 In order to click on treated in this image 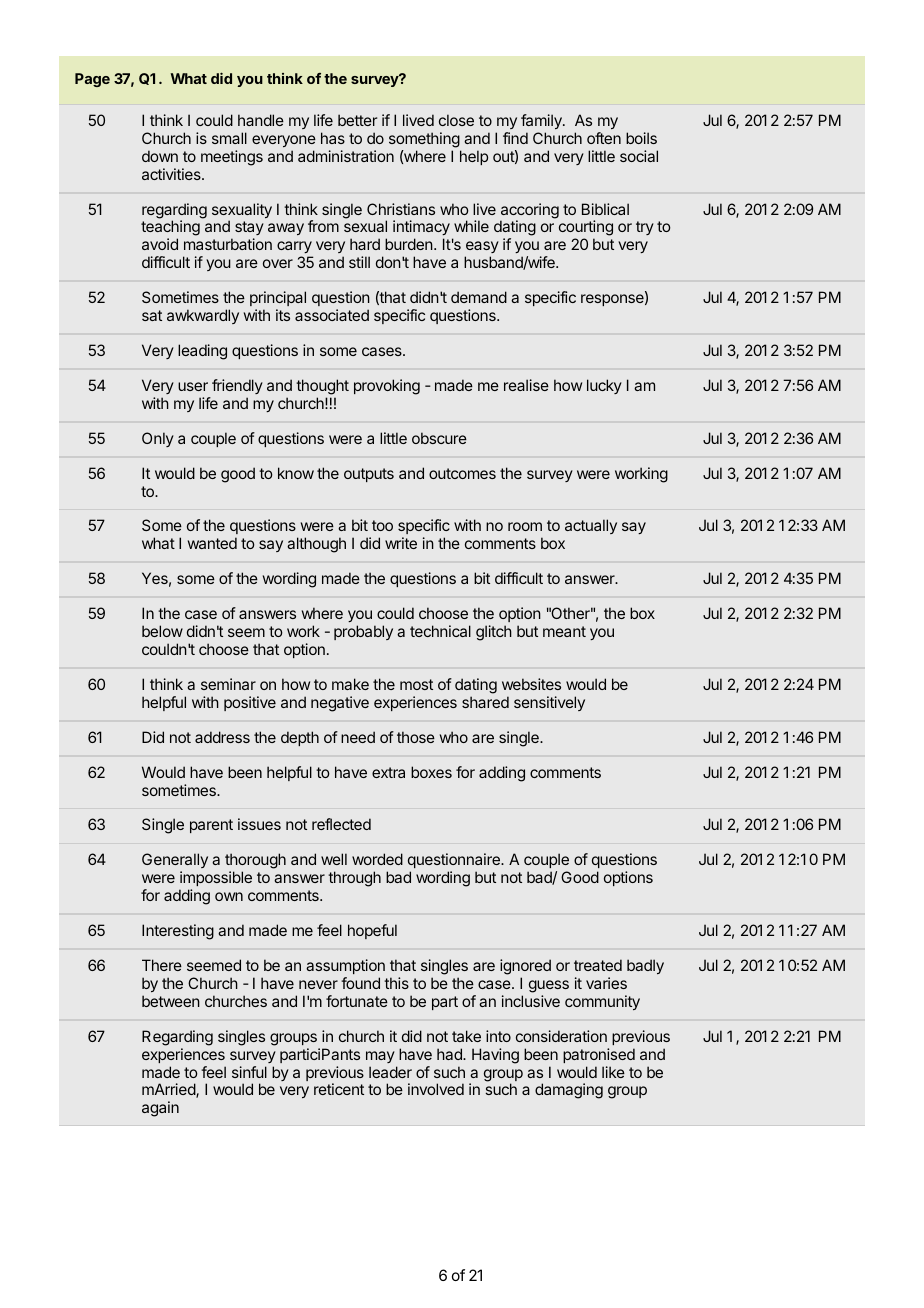, I will do `click(598, 965)`.
